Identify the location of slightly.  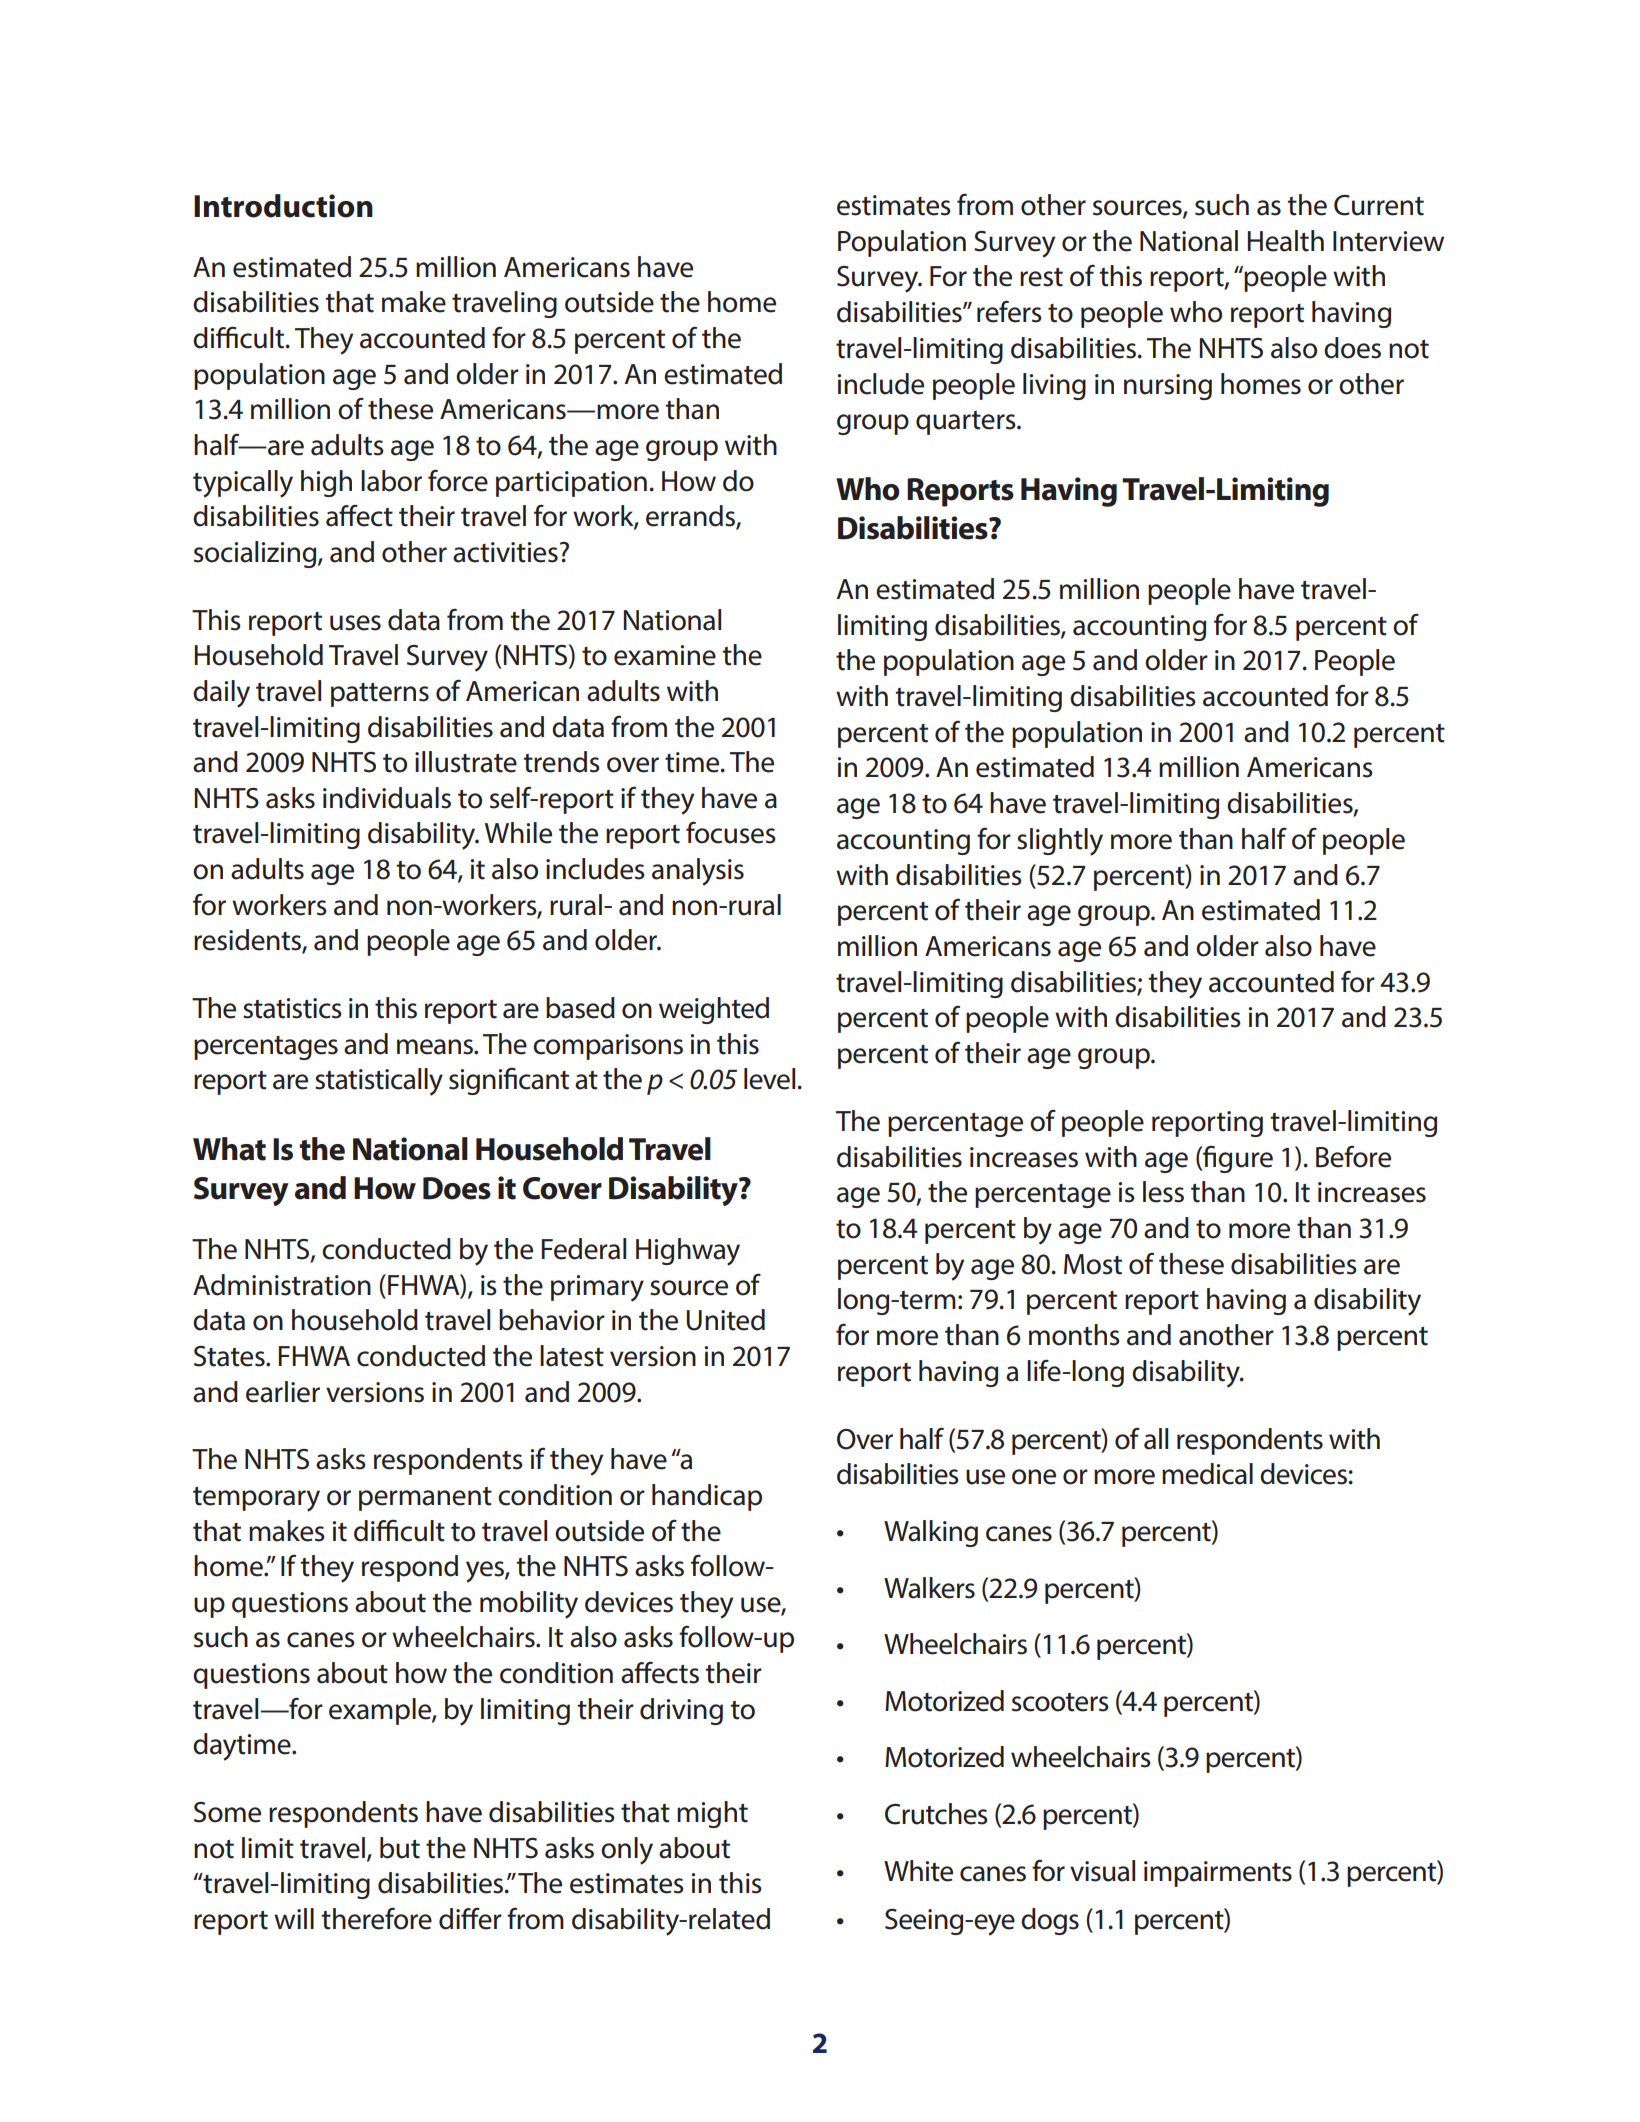
(1060, 842).
